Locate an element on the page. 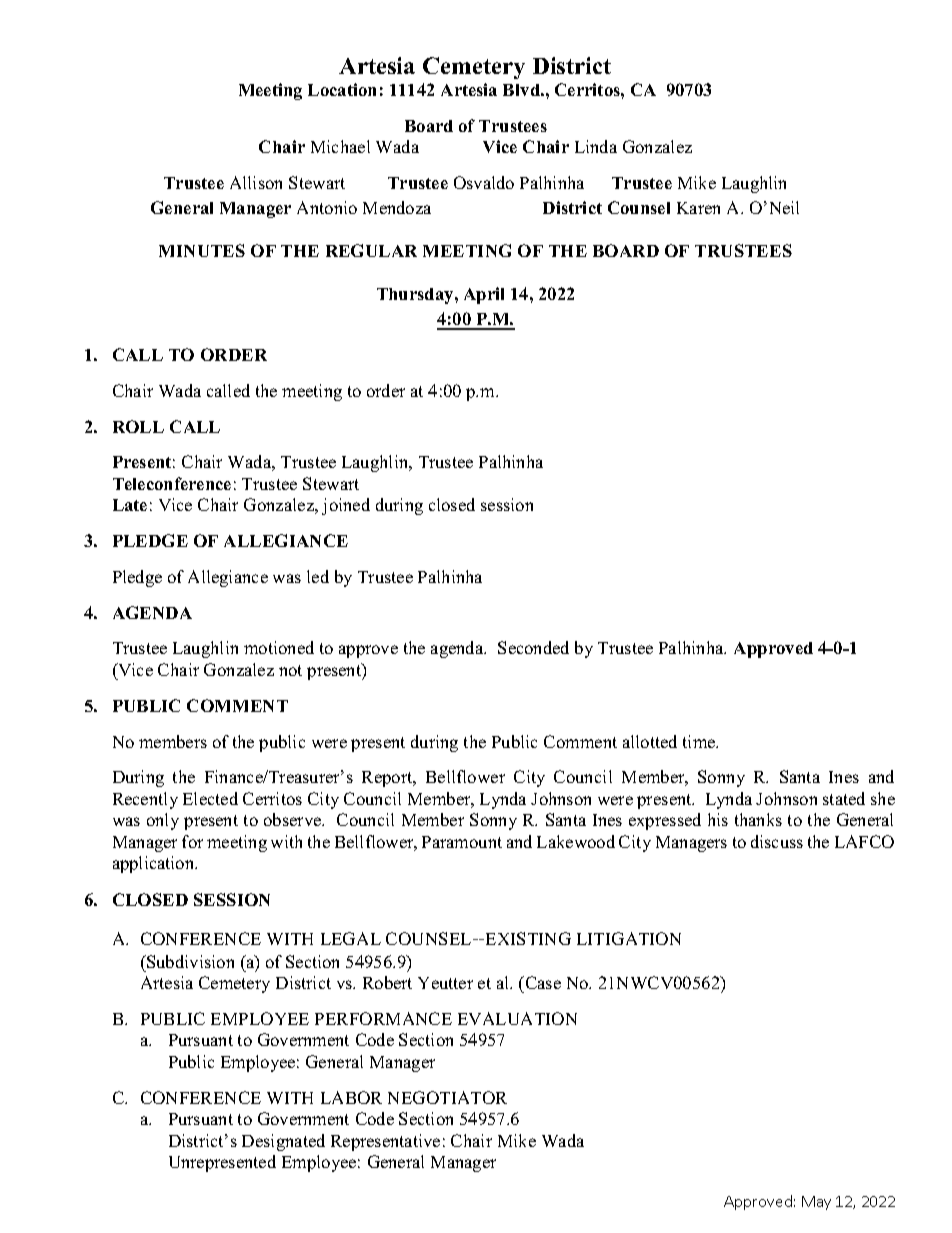  time is located at coordinates (700, 741).
